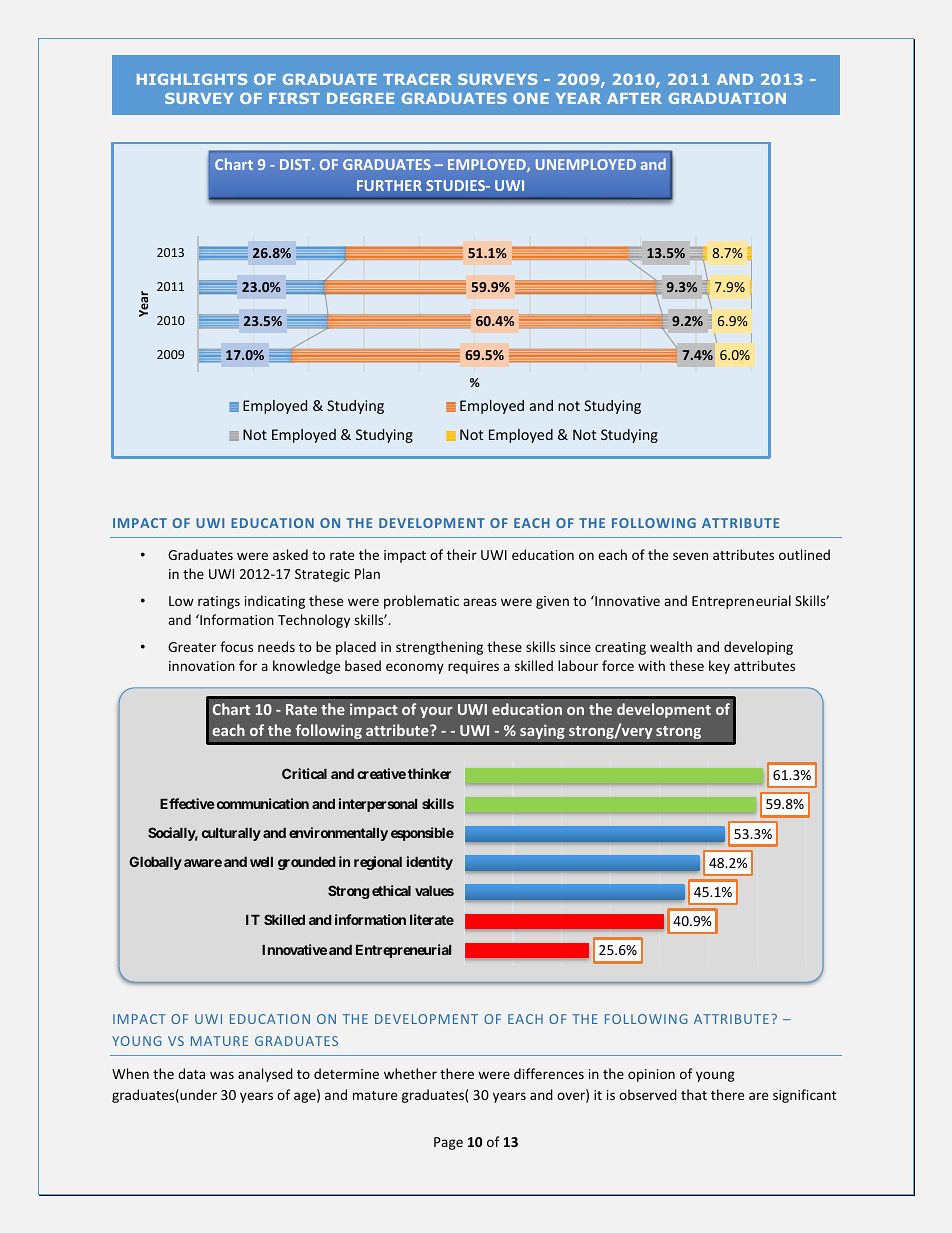  What do you see at coordinates (389, 185) in the screenshot?
I see `FURTHER` at bounding box center [389, 185].
